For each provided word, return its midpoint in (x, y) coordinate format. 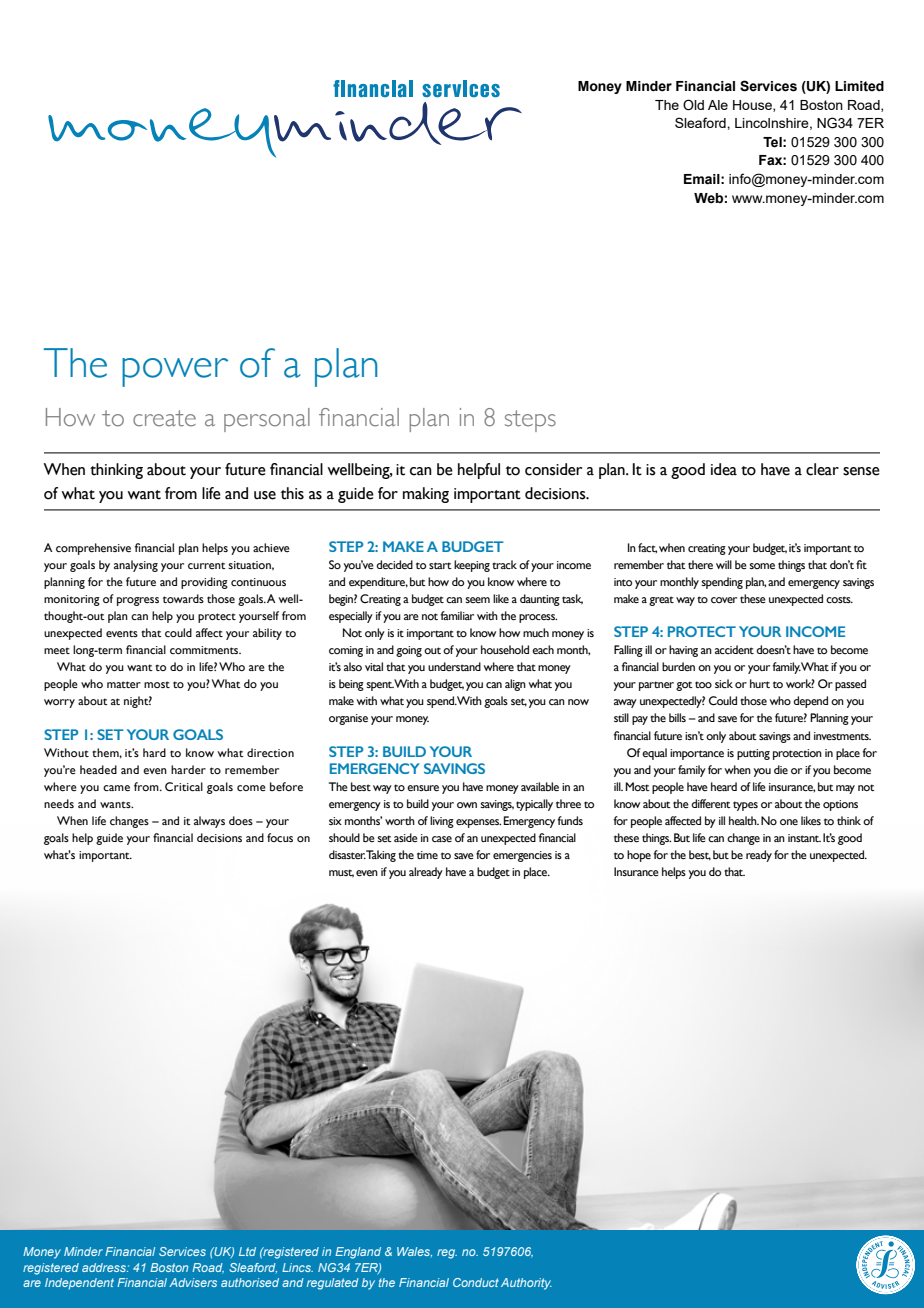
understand (454, 666)
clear (822, 469)
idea (724, 469)
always (209, 822)
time (427, 855)
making (426, 495)
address (105, 1267)
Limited (859, 86)
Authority (526, 1284)
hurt (760, 683)
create (164, 418)
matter (124, 684)
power (175, 372)
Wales (414, 1252)
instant (804, 838)
